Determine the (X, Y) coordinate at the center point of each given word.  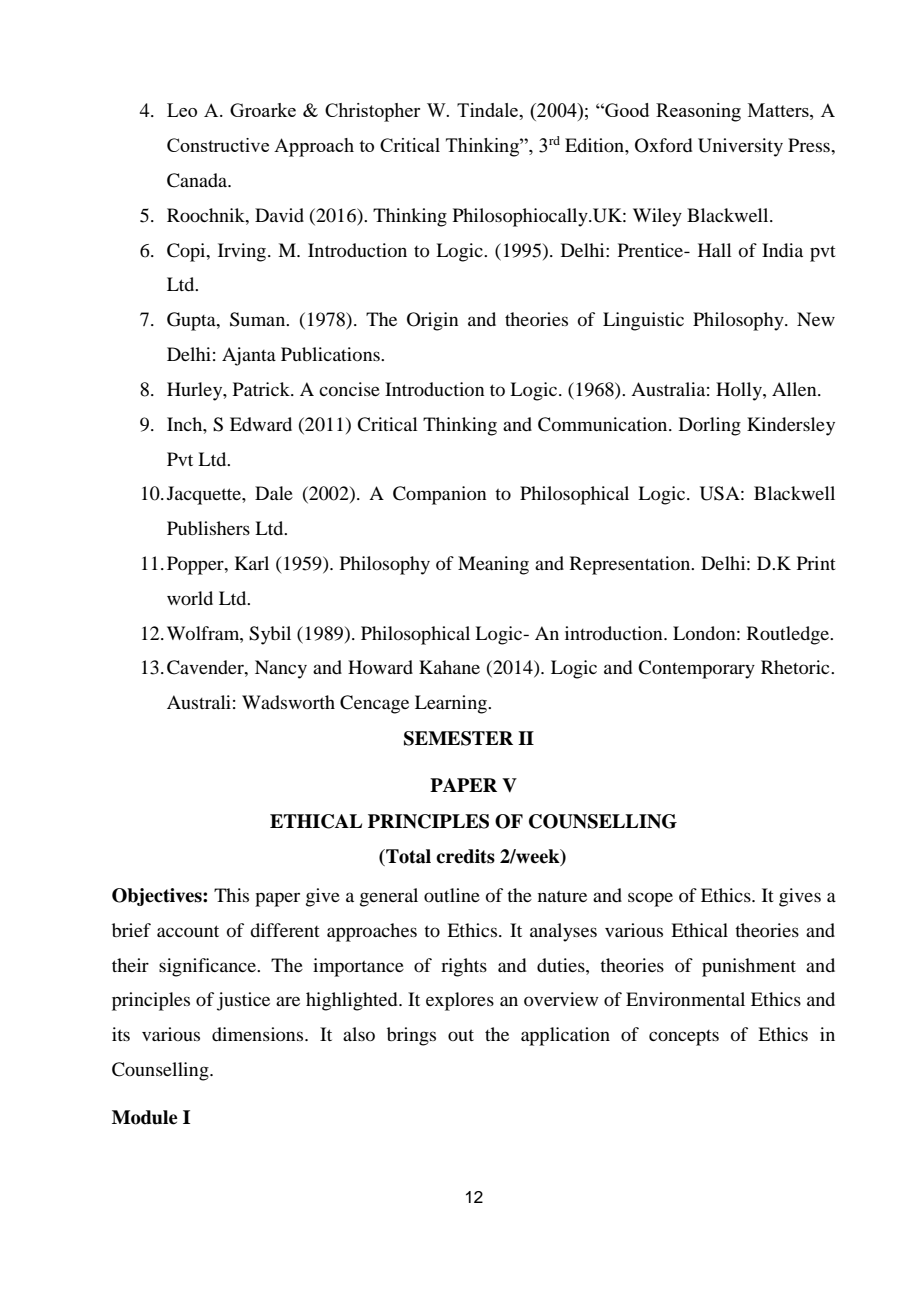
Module (145, 1117)
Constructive (218, 145)
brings (411, 1036)
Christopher (372, 112)
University (740, 147)
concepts (684, 1038)
